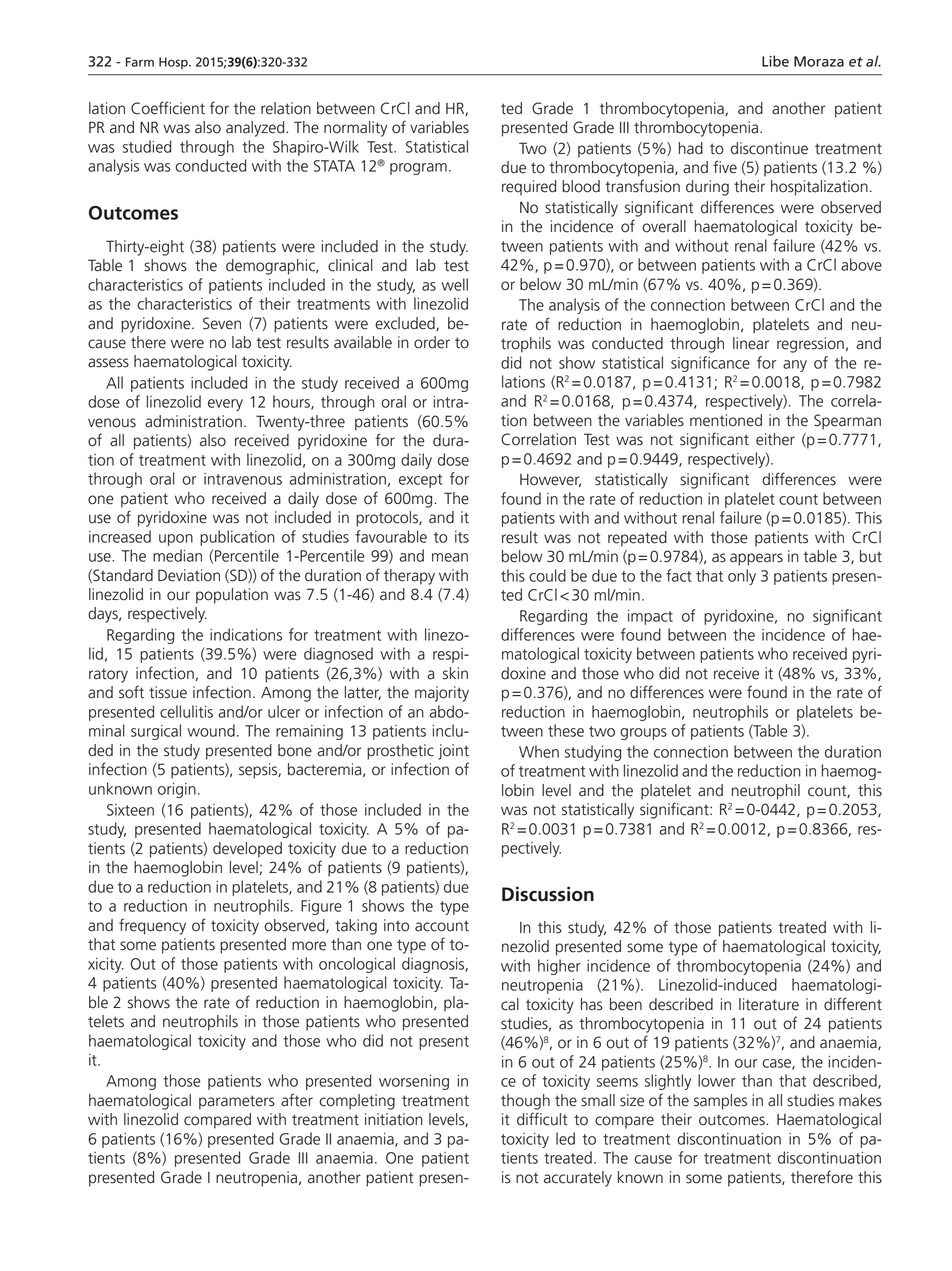 The width and height of the screenshot is (952, 1271). What do you see at coordinates (525, 1102) in the screenshot?
I see `though` at bounding box center [525, 1102].
